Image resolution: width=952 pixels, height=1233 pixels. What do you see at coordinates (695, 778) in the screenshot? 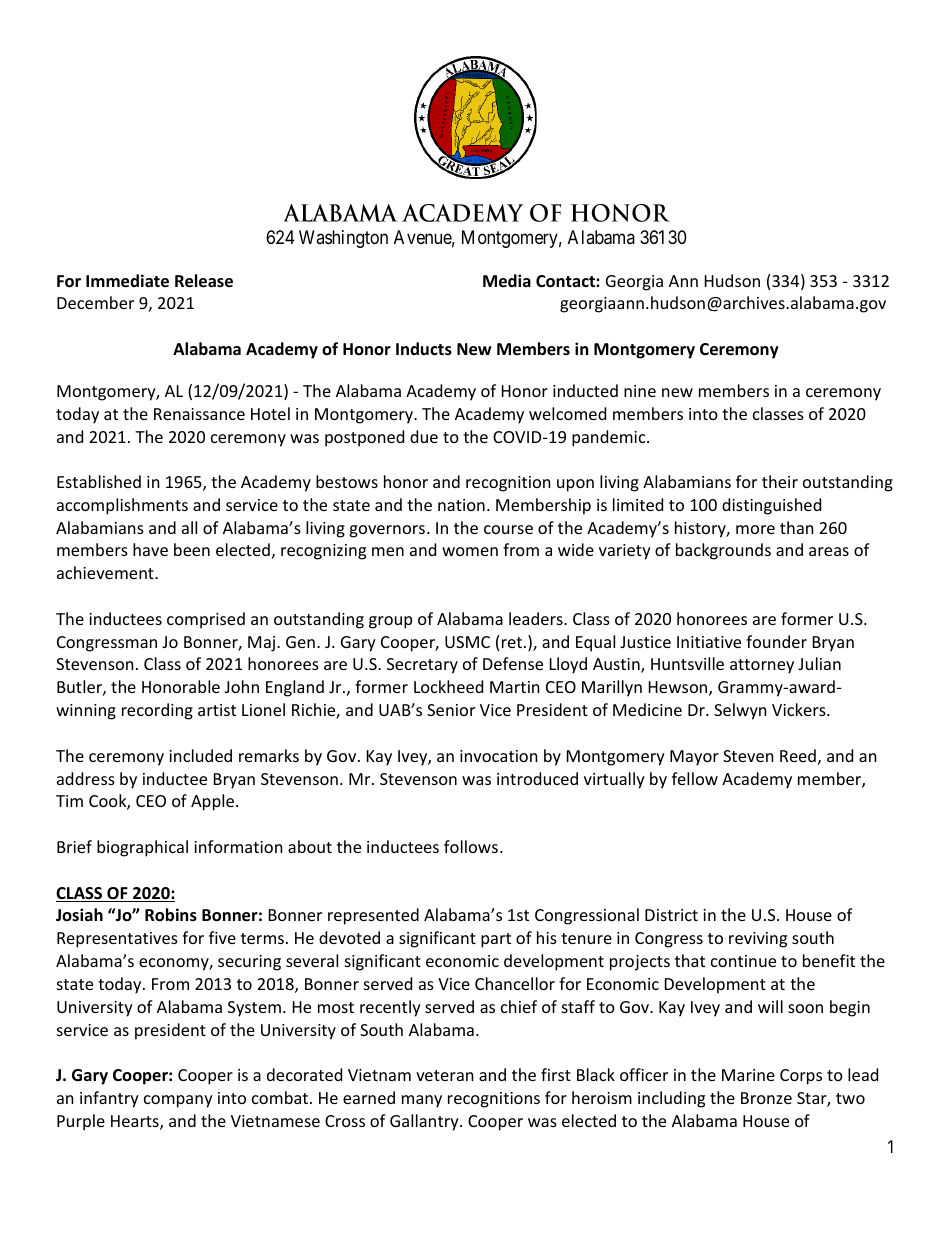
I see `fellow` at bounding box center [695, 778].
